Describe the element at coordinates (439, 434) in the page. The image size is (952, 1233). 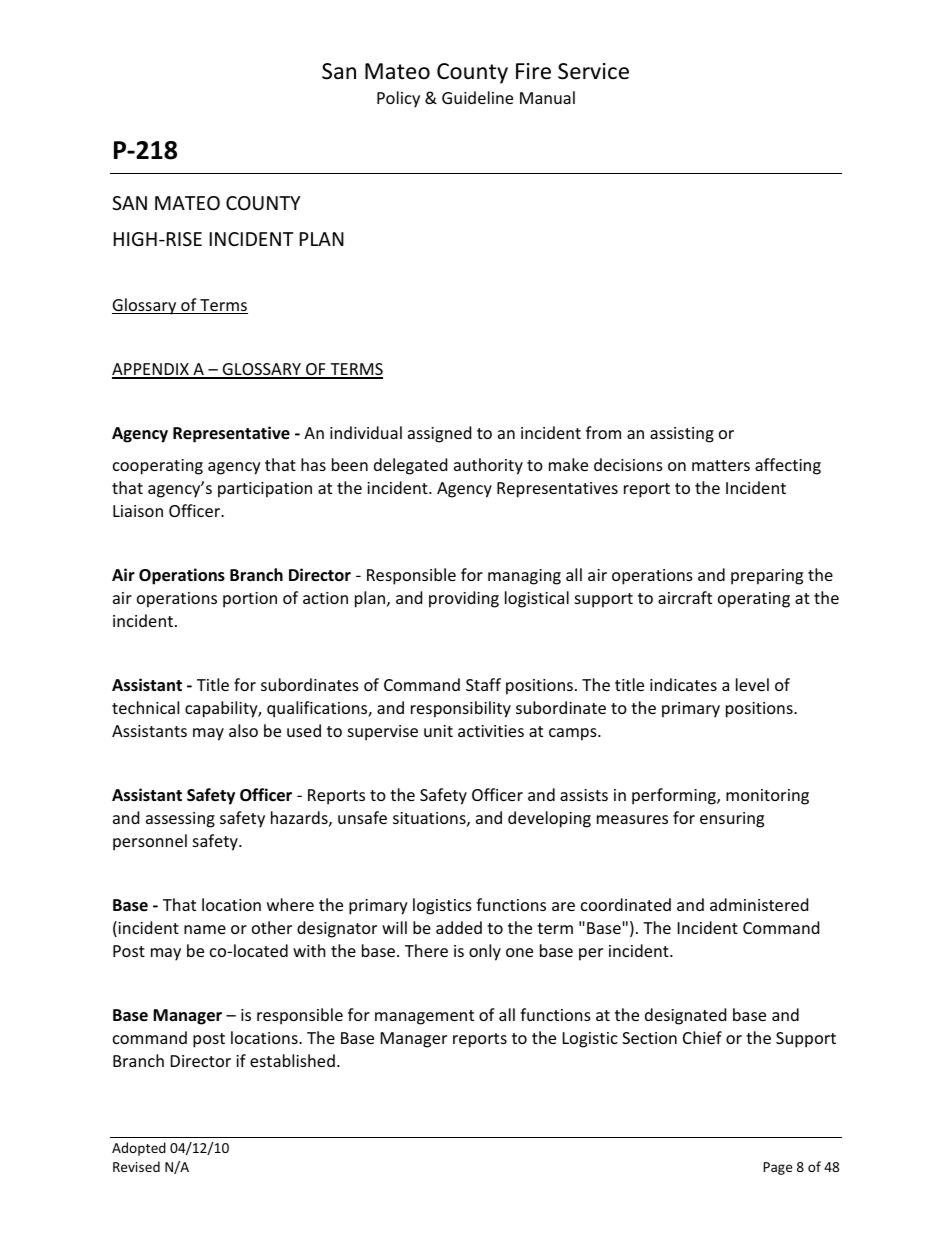
I see `assigned` at that location.
